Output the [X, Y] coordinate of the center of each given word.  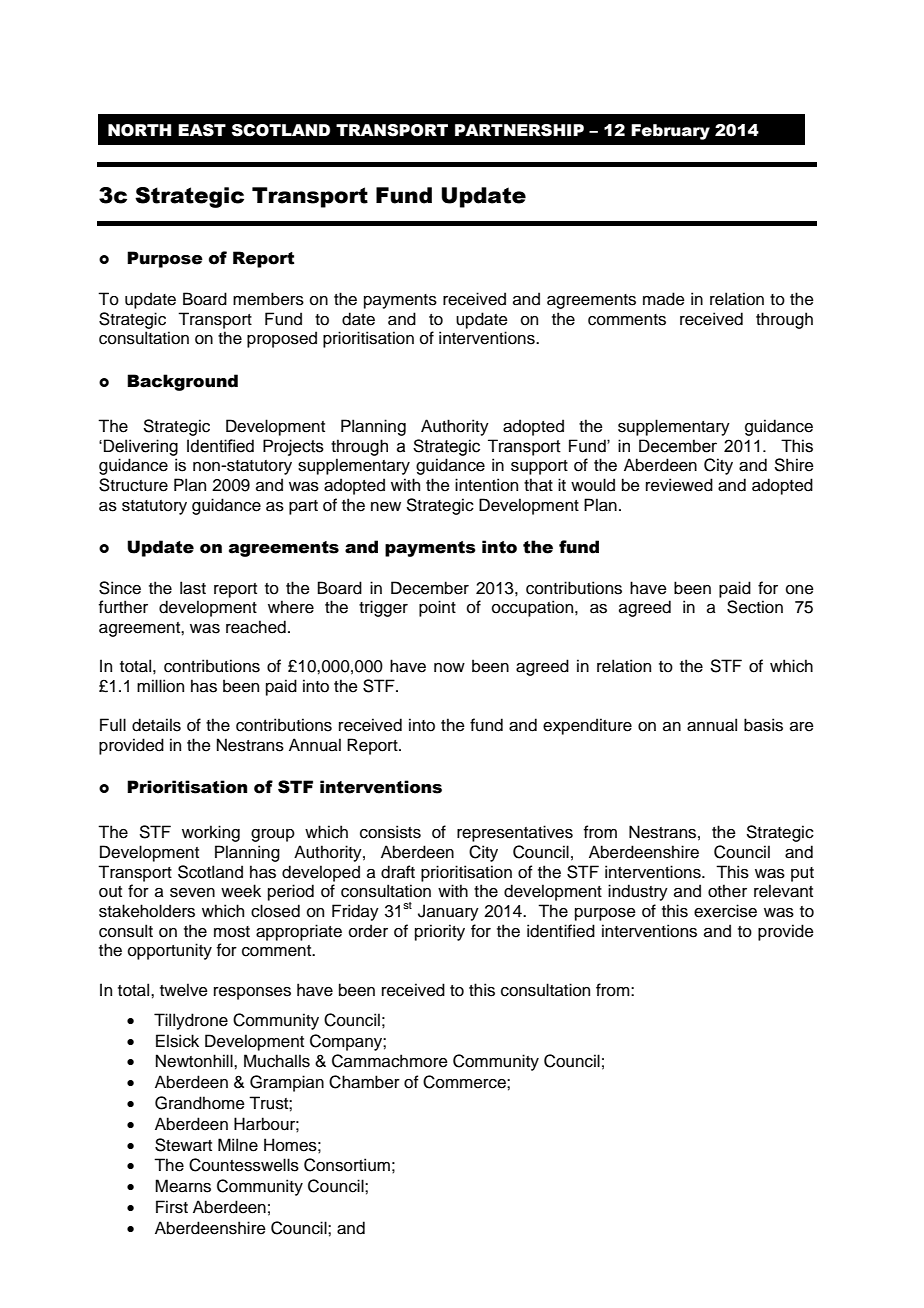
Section [755, 607]
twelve [184, 990]
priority [440, 932]
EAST [202, 130]
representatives [515, 833]
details [156, 725]
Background [182, 382]
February [670, 132]
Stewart [183, 1145]
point [437, 608]
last [193, 588]
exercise [725, 911]
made [664, 299]
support [539, 467]
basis [763, 725]
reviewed [679, 485]
